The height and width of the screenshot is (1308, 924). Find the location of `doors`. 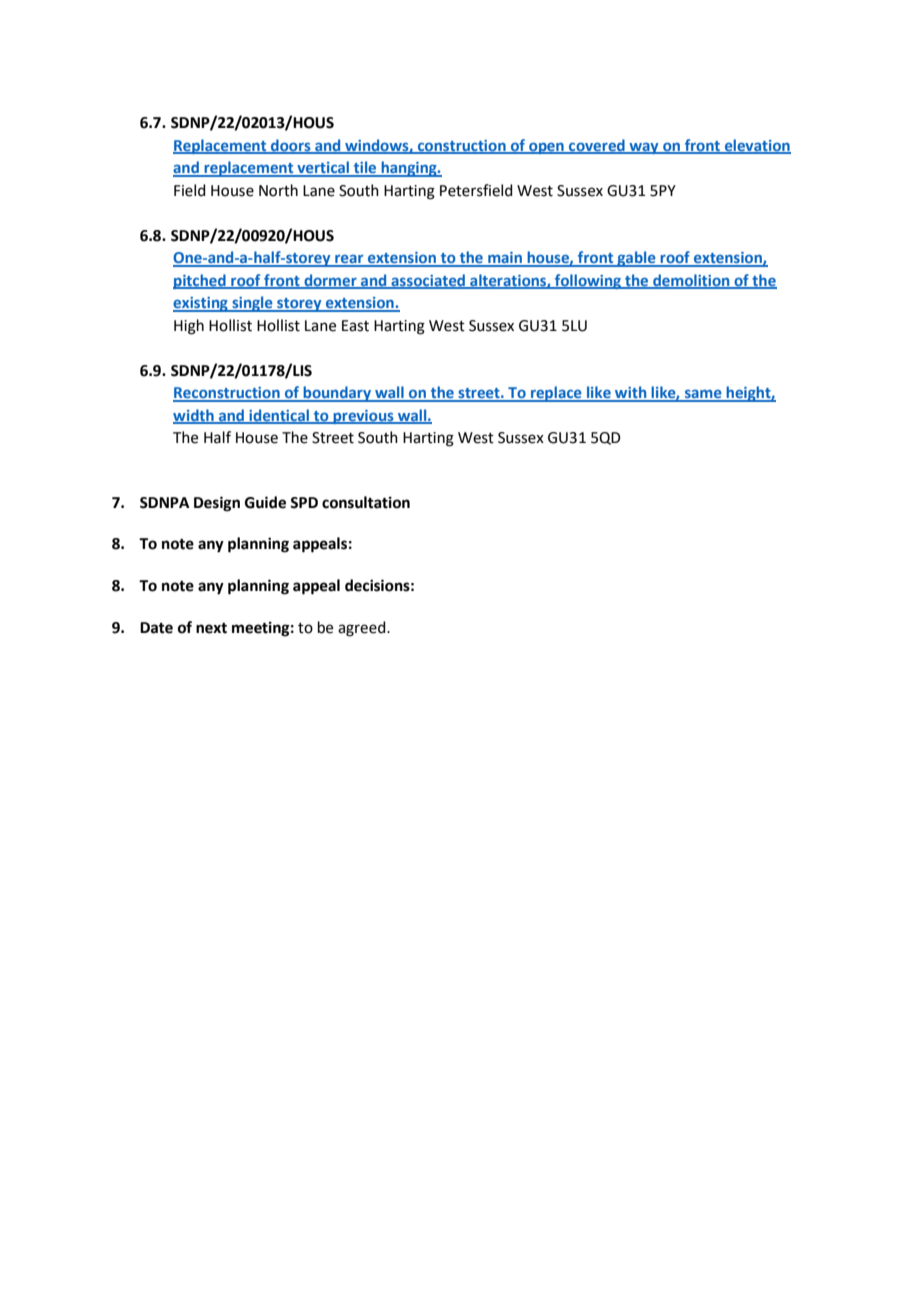

doors is located at coordinates (291, 146).
